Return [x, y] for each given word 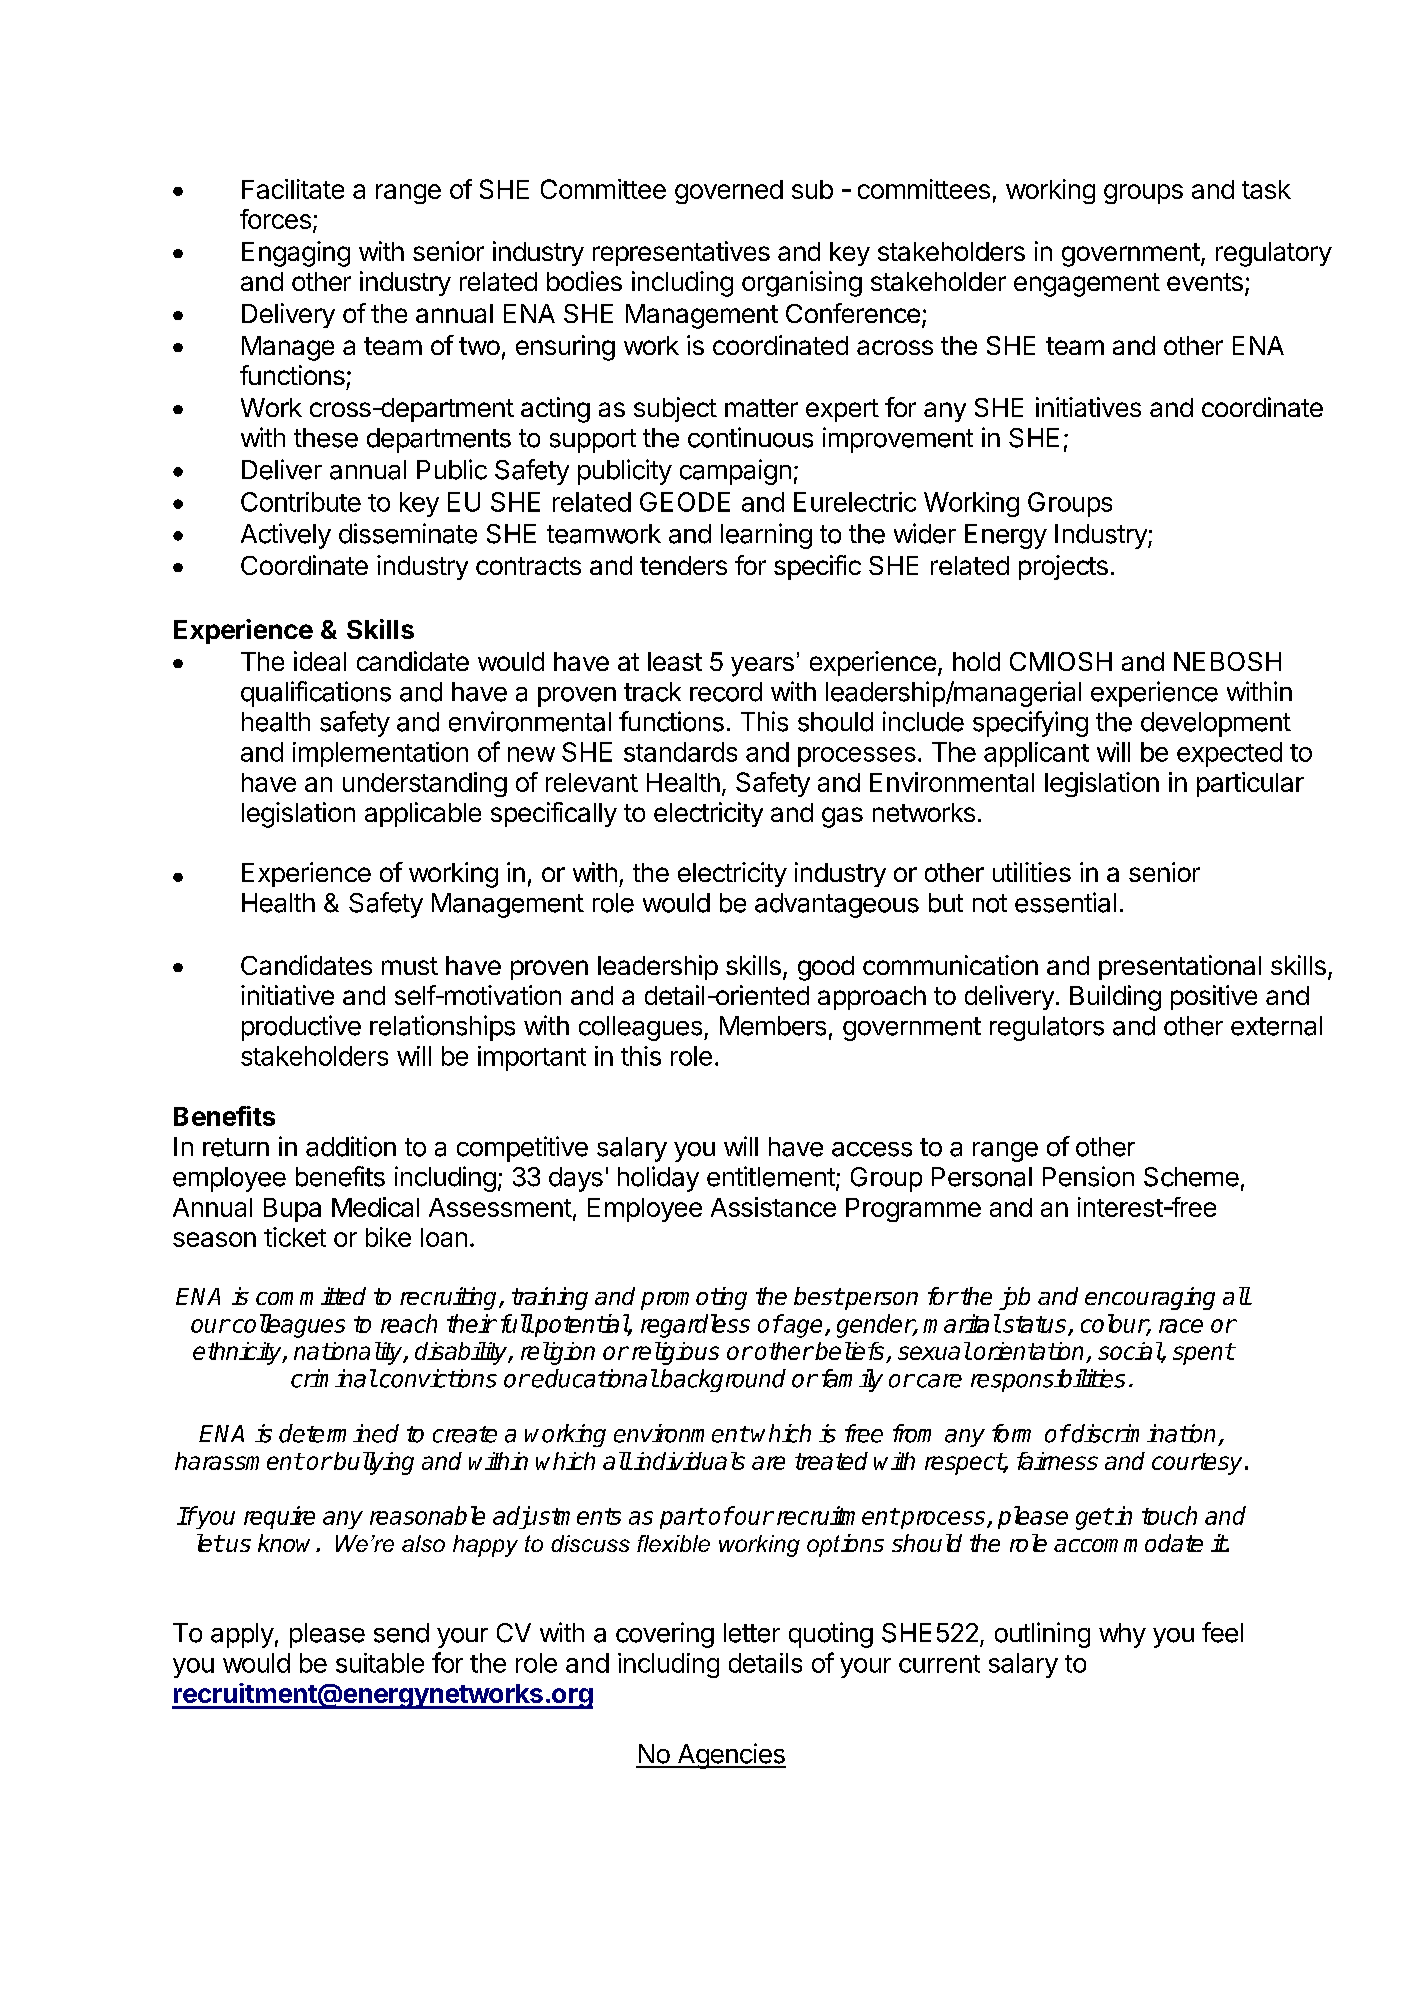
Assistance [773, 1207]
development [1216, 724]
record [726, 692]
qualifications [316, 694]
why [1122, 1635]
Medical [375, 1207]
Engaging [296, 254]
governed [729, 192]
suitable [380, 1663]
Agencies [730, 1756]
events [1205, 282]
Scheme [1191, 1177]
